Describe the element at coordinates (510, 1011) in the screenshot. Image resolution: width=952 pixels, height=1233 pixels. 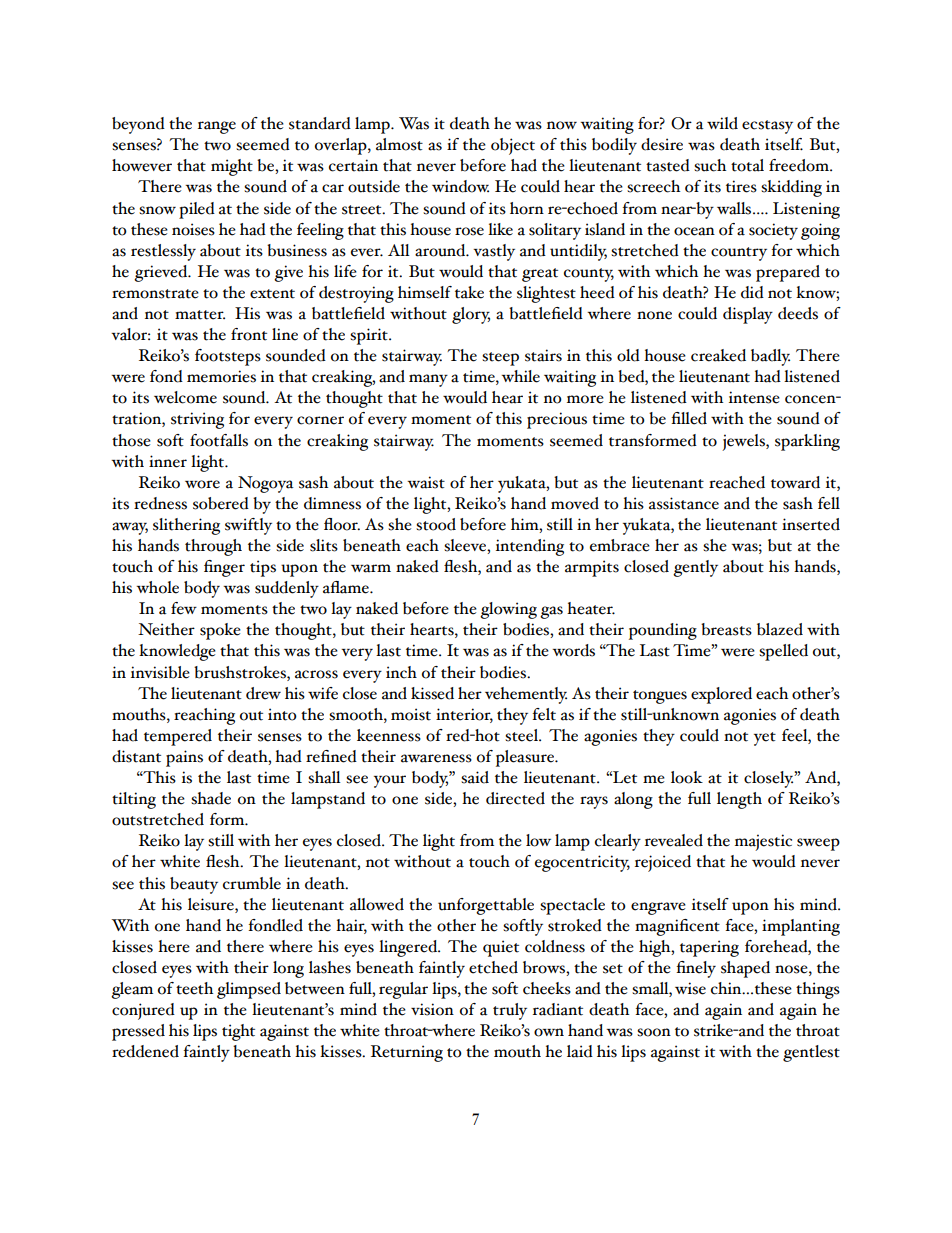
I see `truly` at that location.
